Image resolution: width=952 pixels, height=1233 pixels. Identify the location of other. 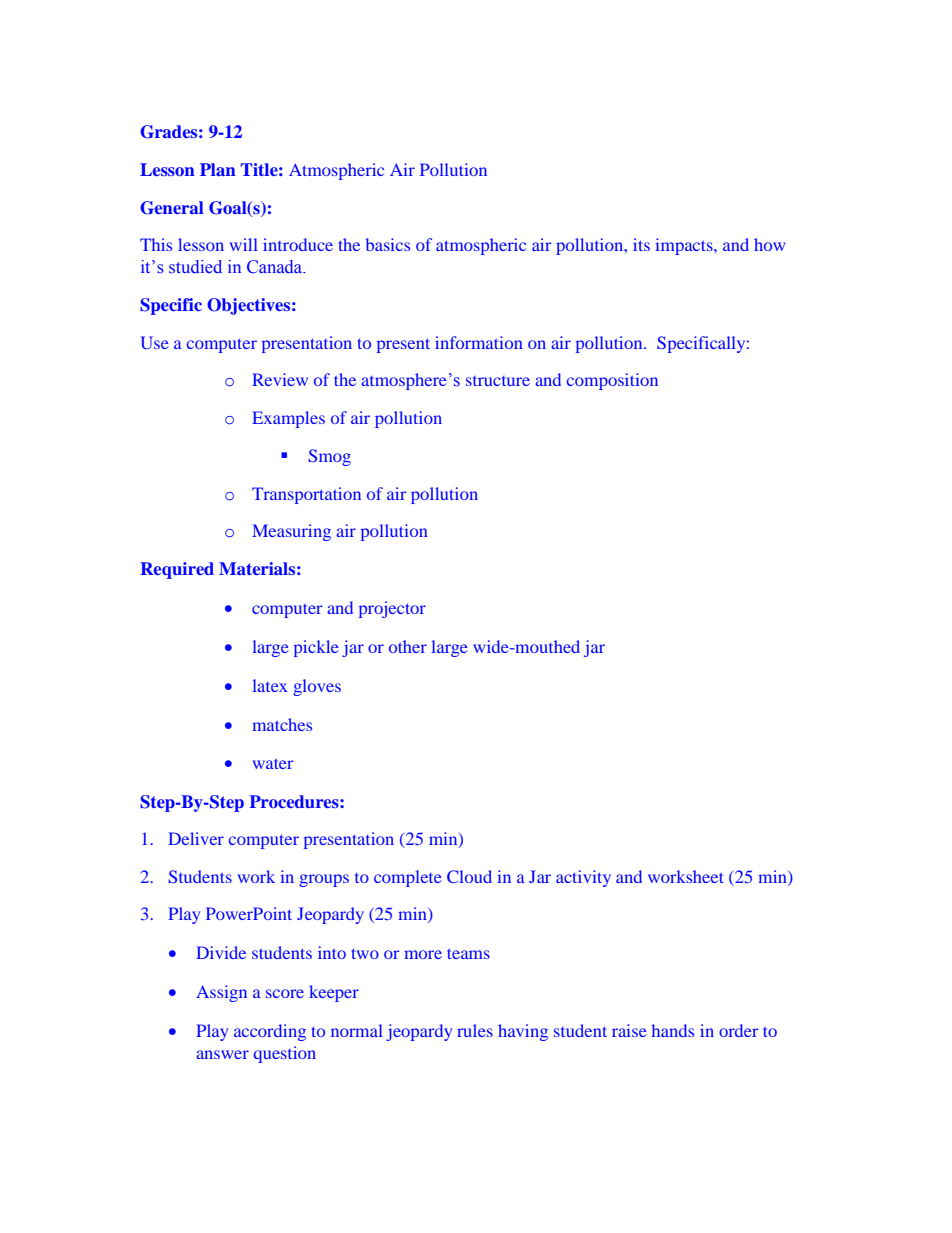
(408, 646).
